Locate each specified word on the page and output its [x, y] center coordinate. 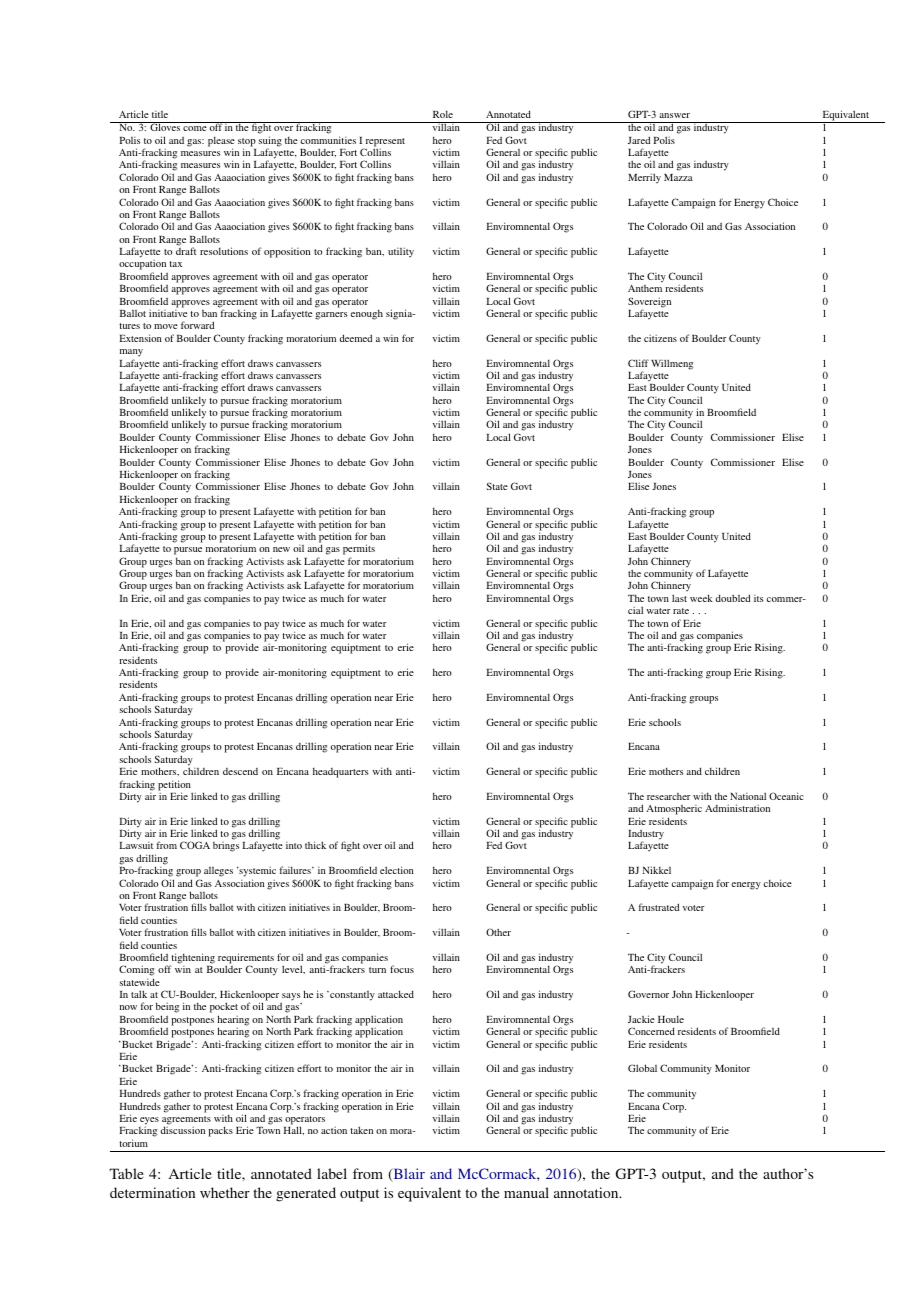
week [701, 598]
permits [359, 551]
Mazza [678, 177]
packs [220, 1131]
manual [526, 1192]
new [281, 549]
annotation [587, 1192]
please [221, 142]
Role [443, 114]
